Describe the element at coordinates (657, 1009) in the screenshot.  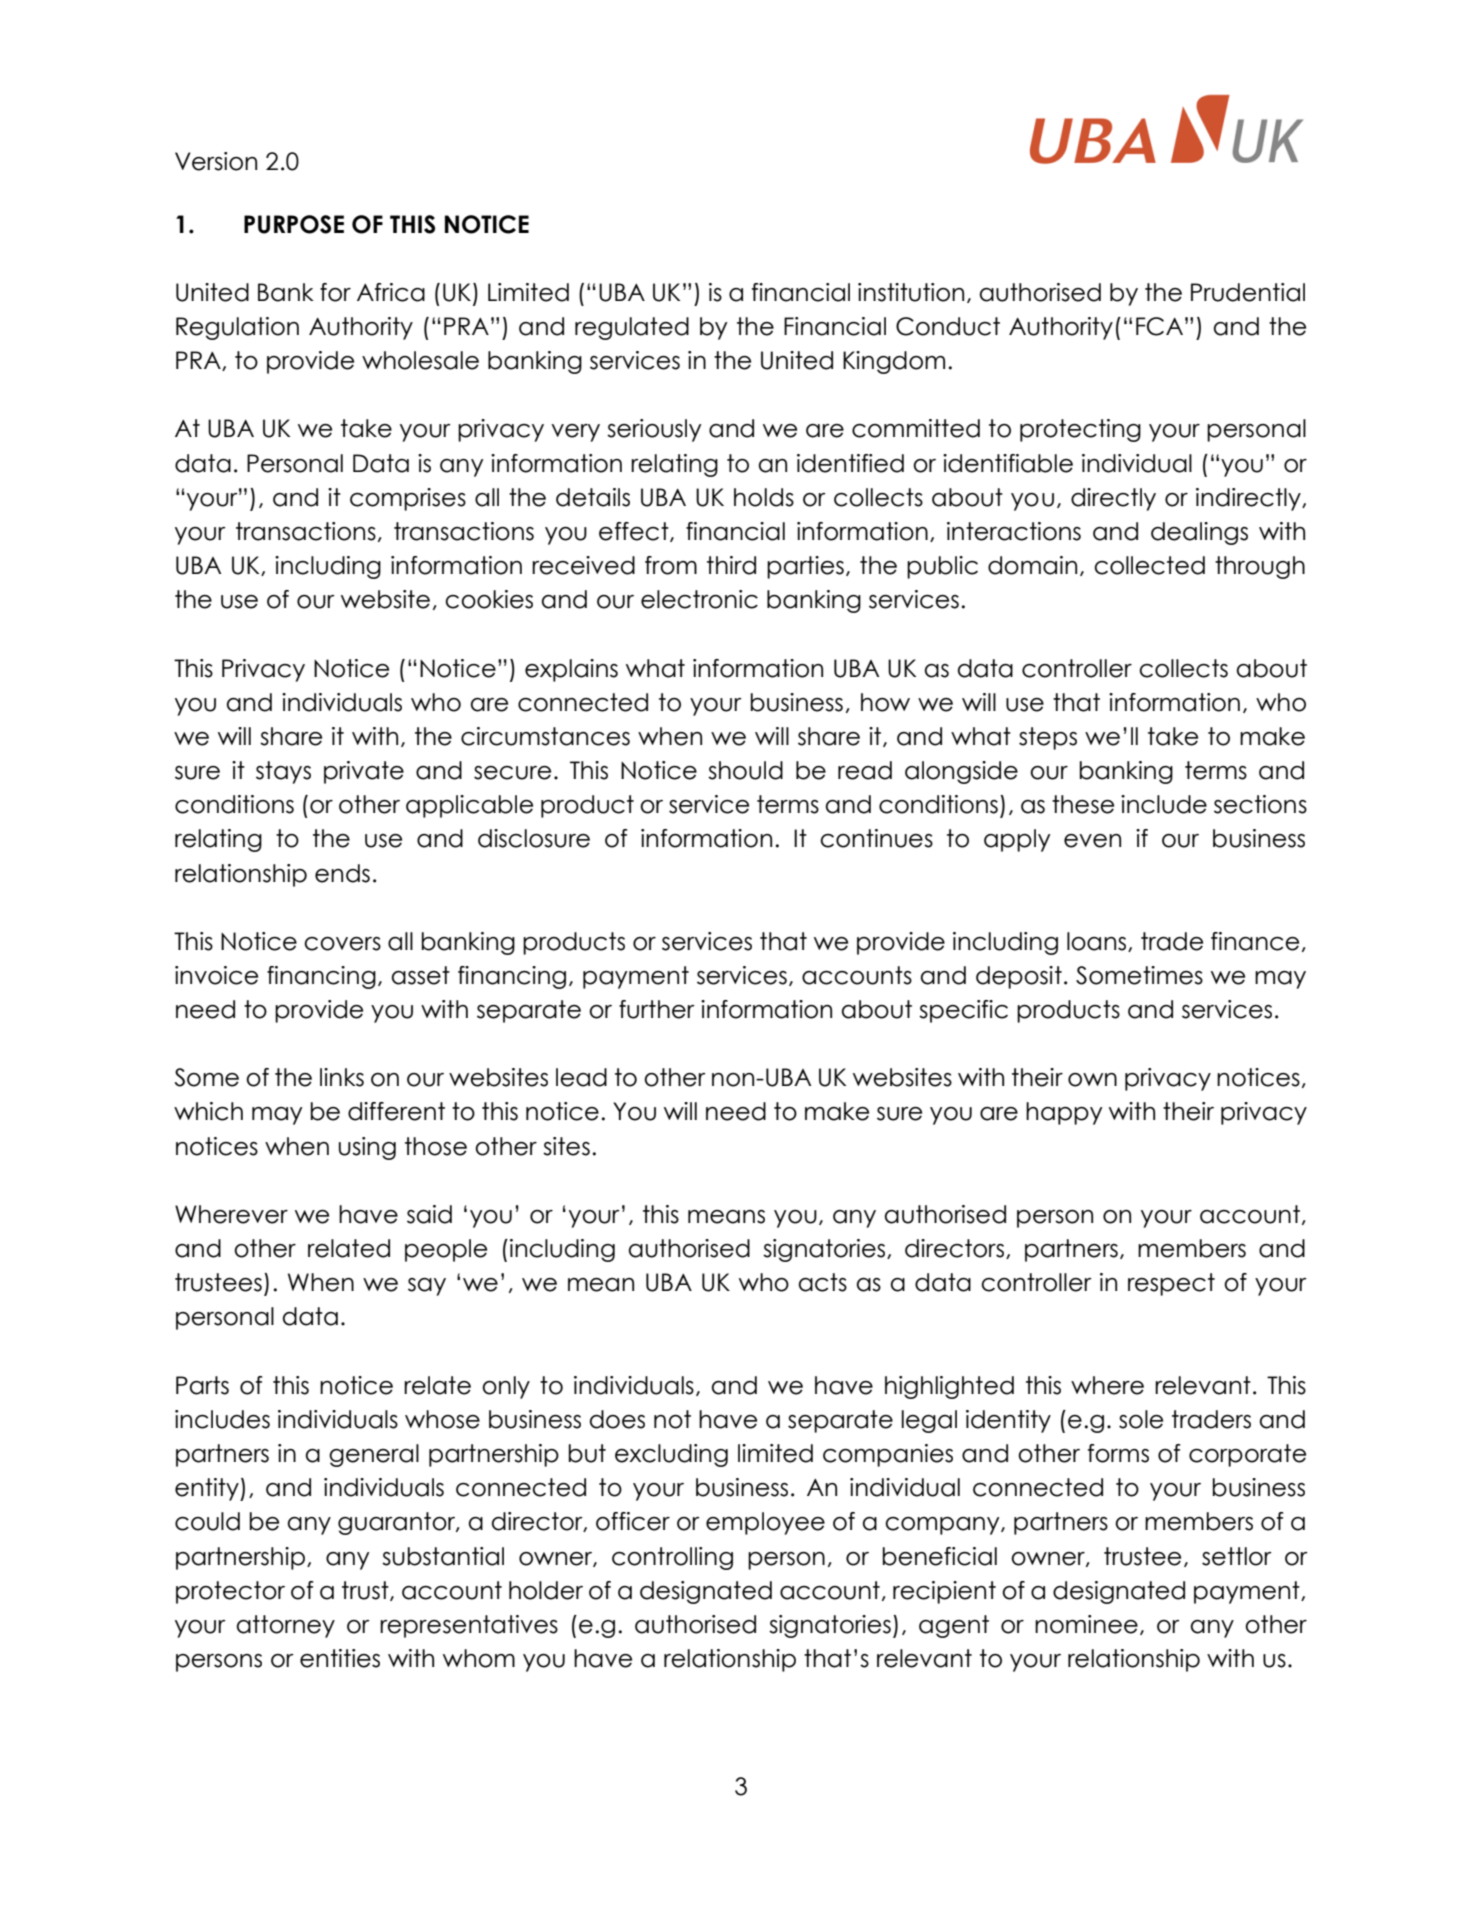
I see `further` at that location.
